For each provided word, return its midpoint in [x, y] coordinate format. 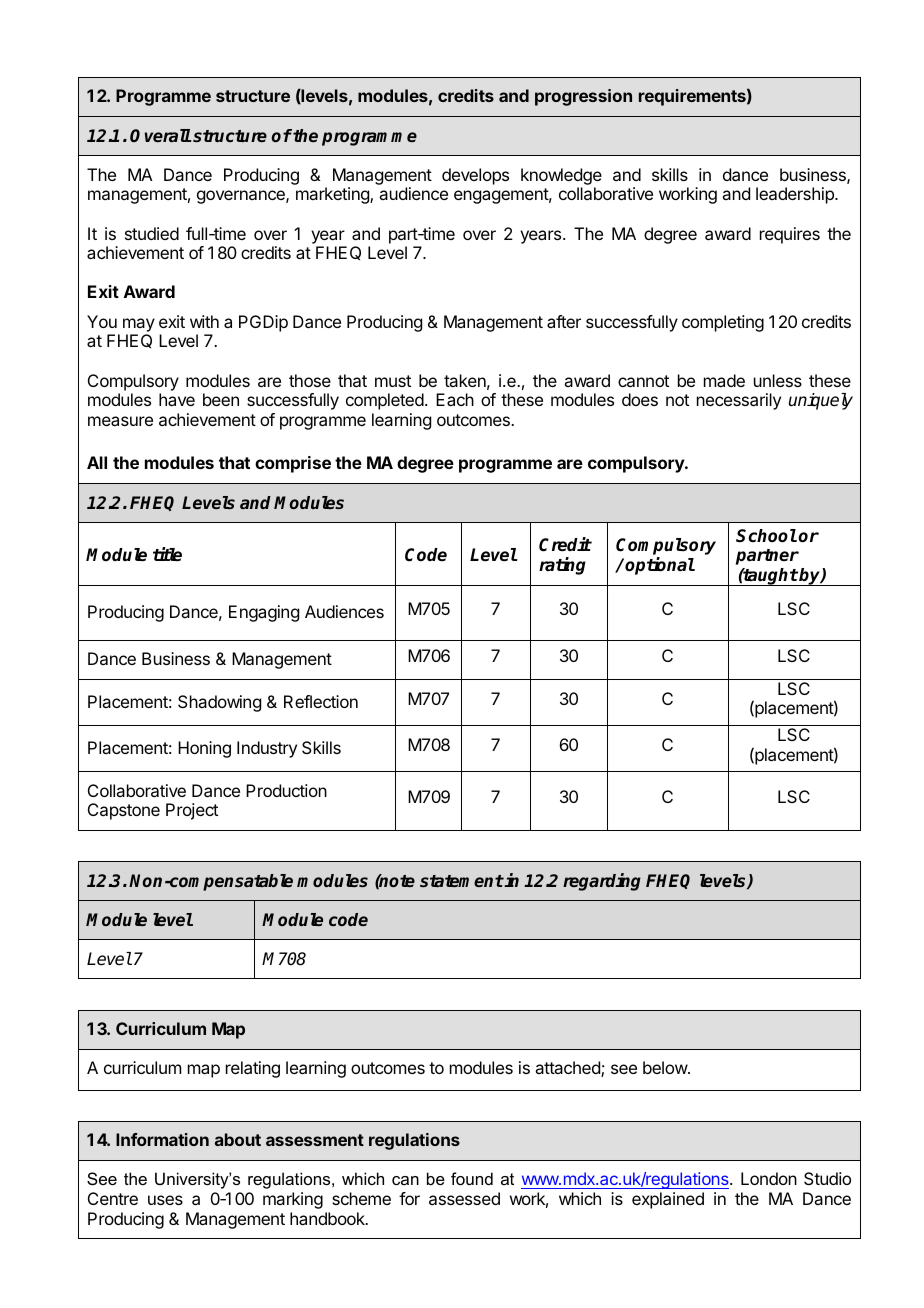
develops [475, 176]
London [769, 1178]
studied [152, 233]
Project [192, 811]
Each [455, 399]
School [766, 536]
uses [165, 1200]
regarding [602, 882]
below [666, 1067]
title [167, 554]
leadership [796, 195]
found [472, 1178]
